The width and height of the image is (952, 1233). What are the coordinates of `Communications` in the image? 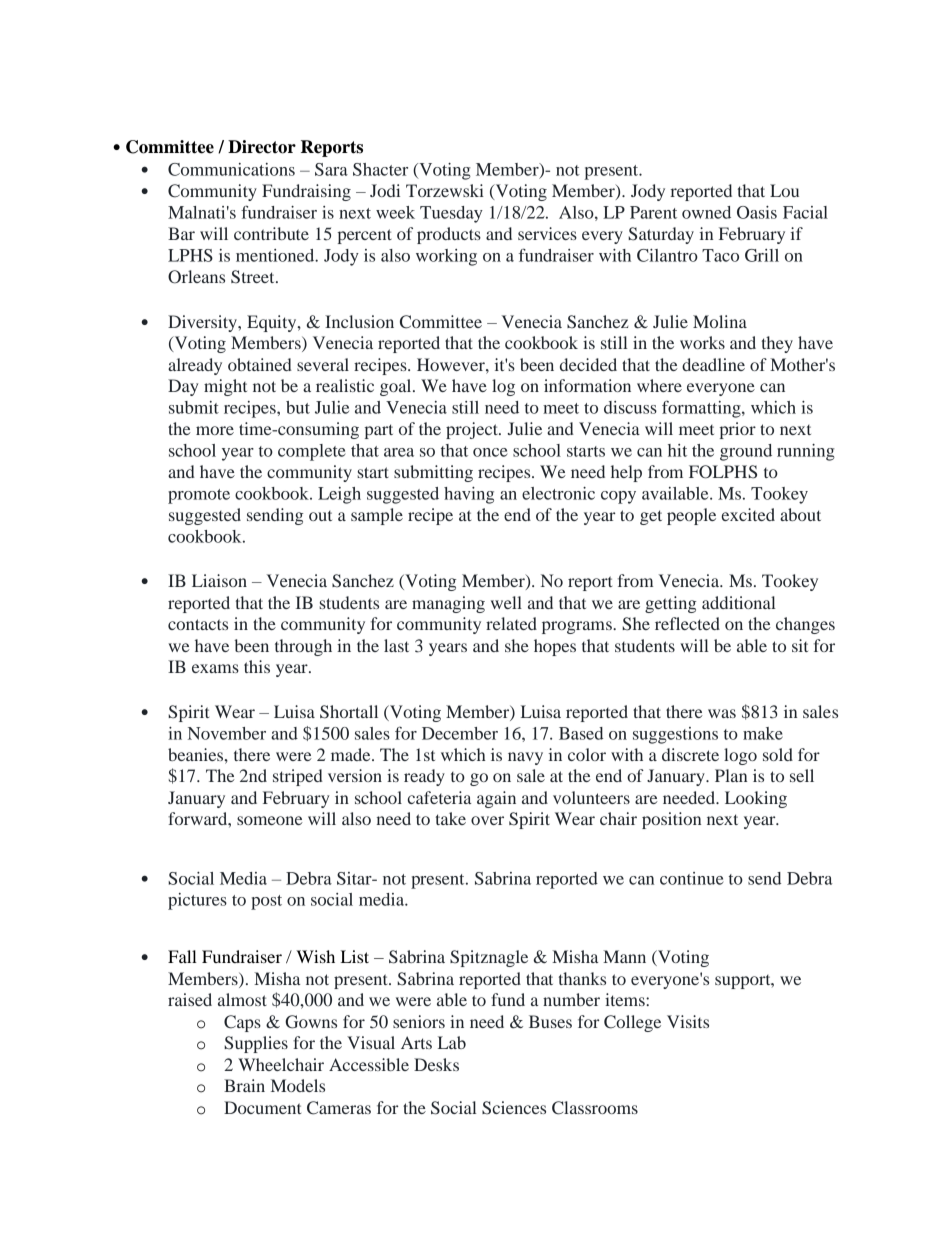 It's located at (231, 169).
